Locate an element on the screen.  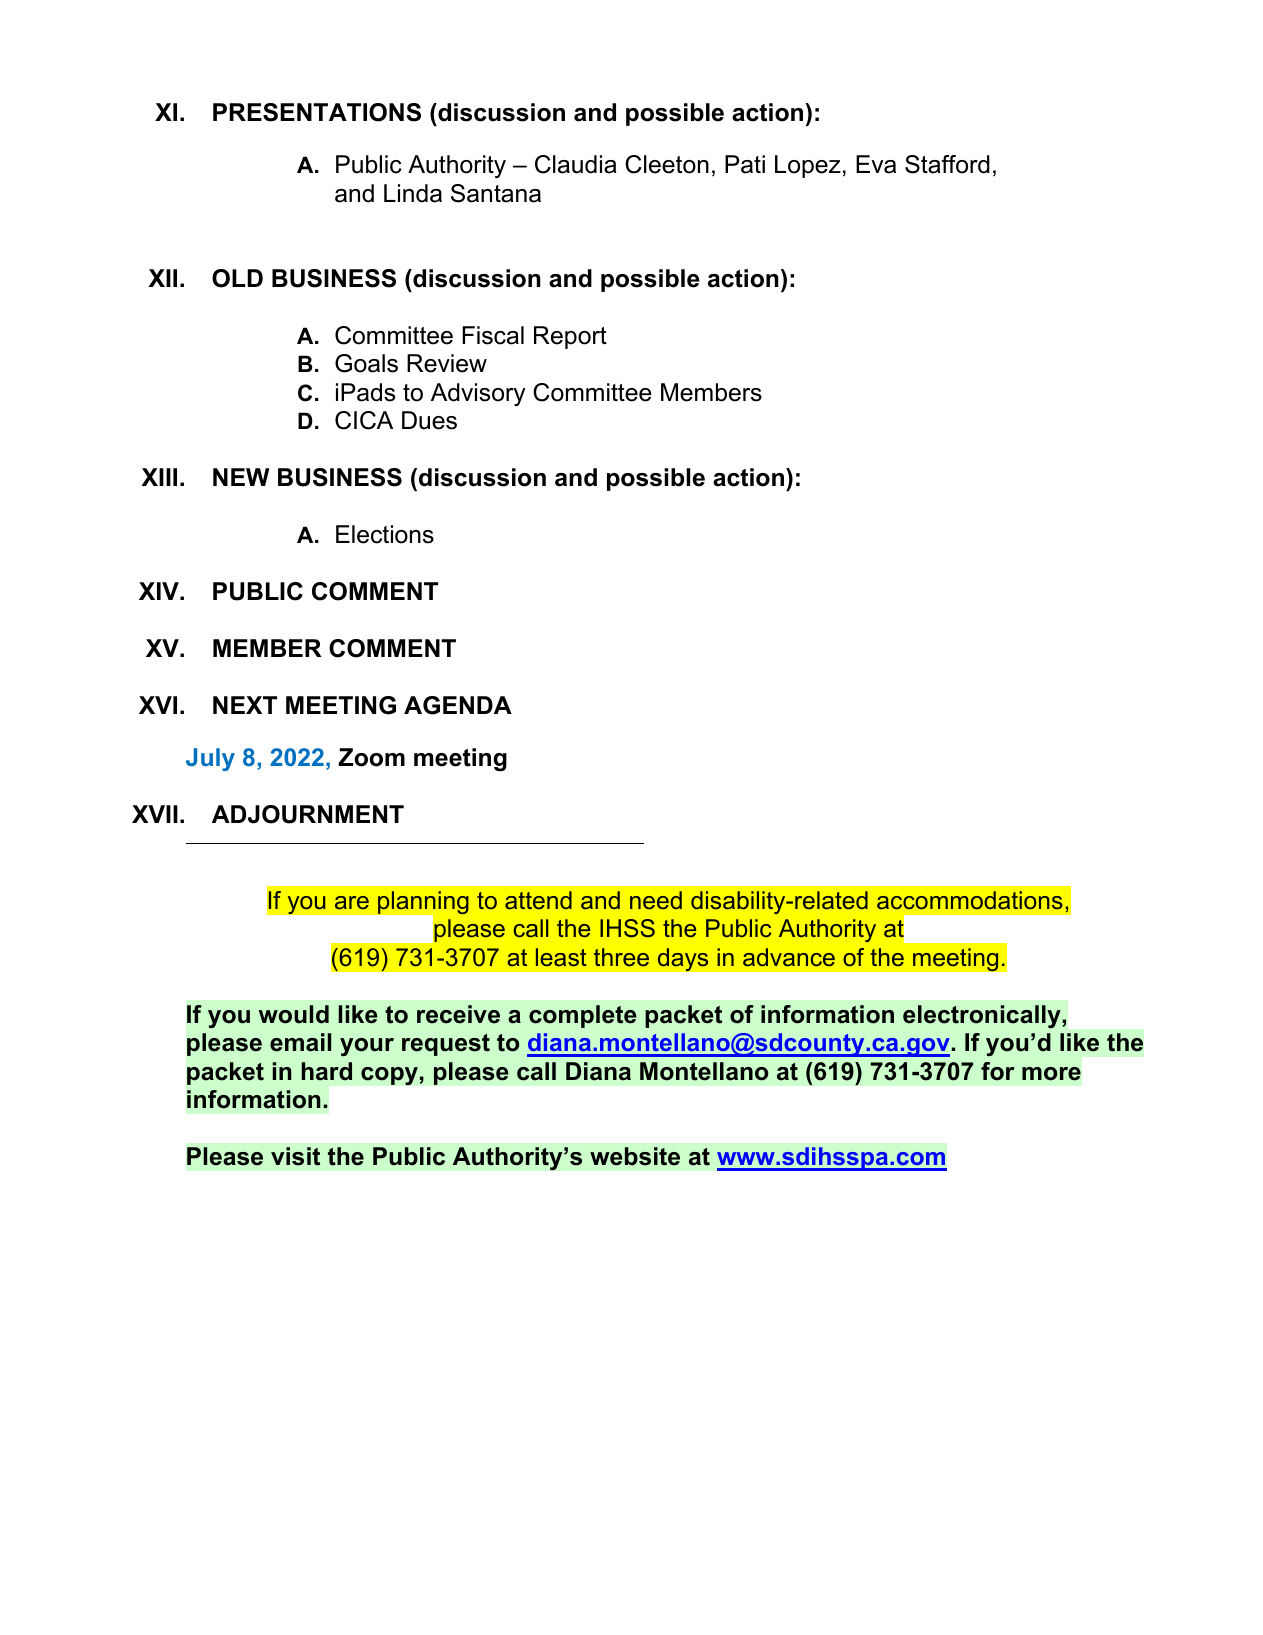
NEW is located at coordinates (241, 477).
